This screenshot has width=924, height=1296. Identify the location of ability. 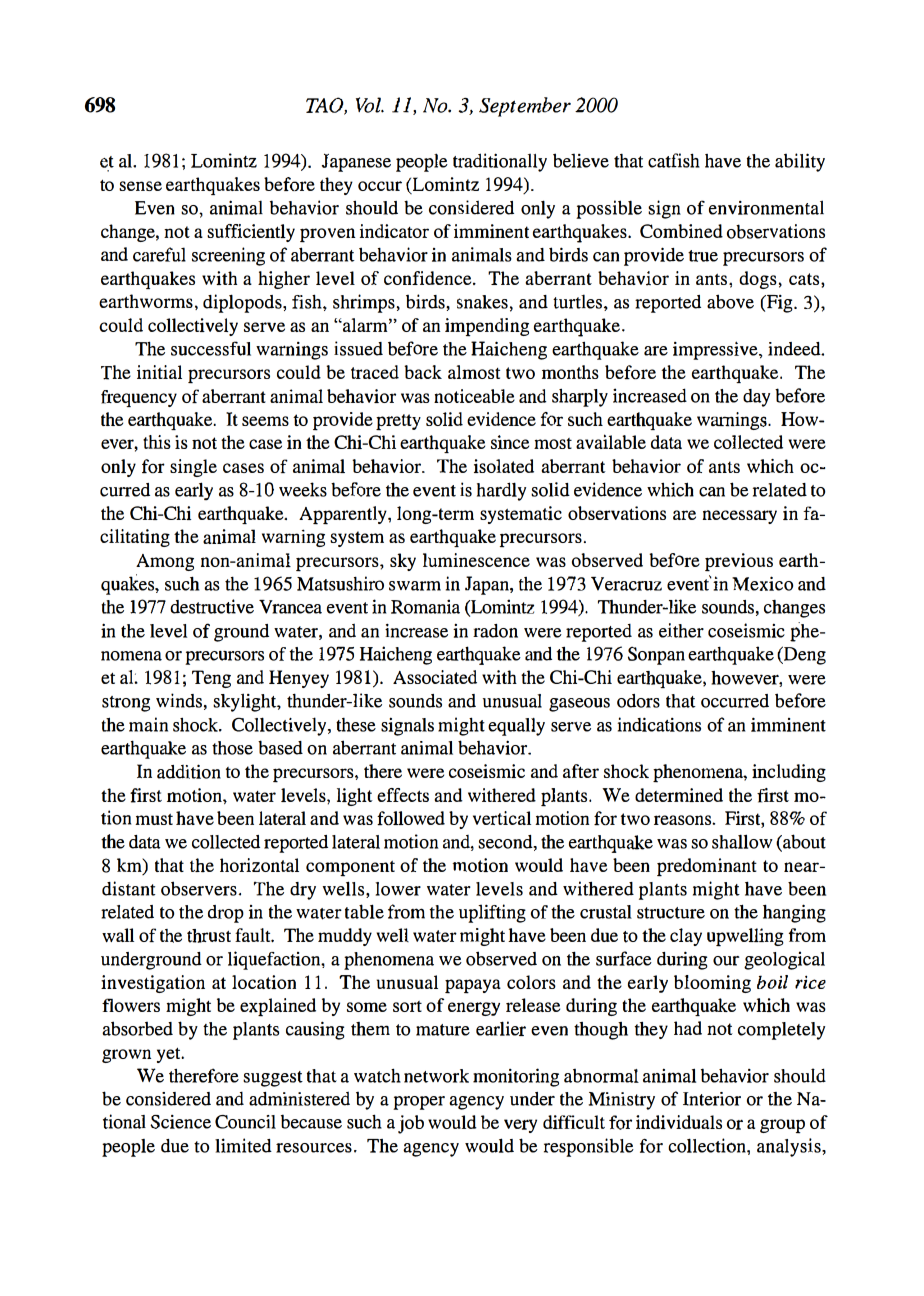
(800, 162).
